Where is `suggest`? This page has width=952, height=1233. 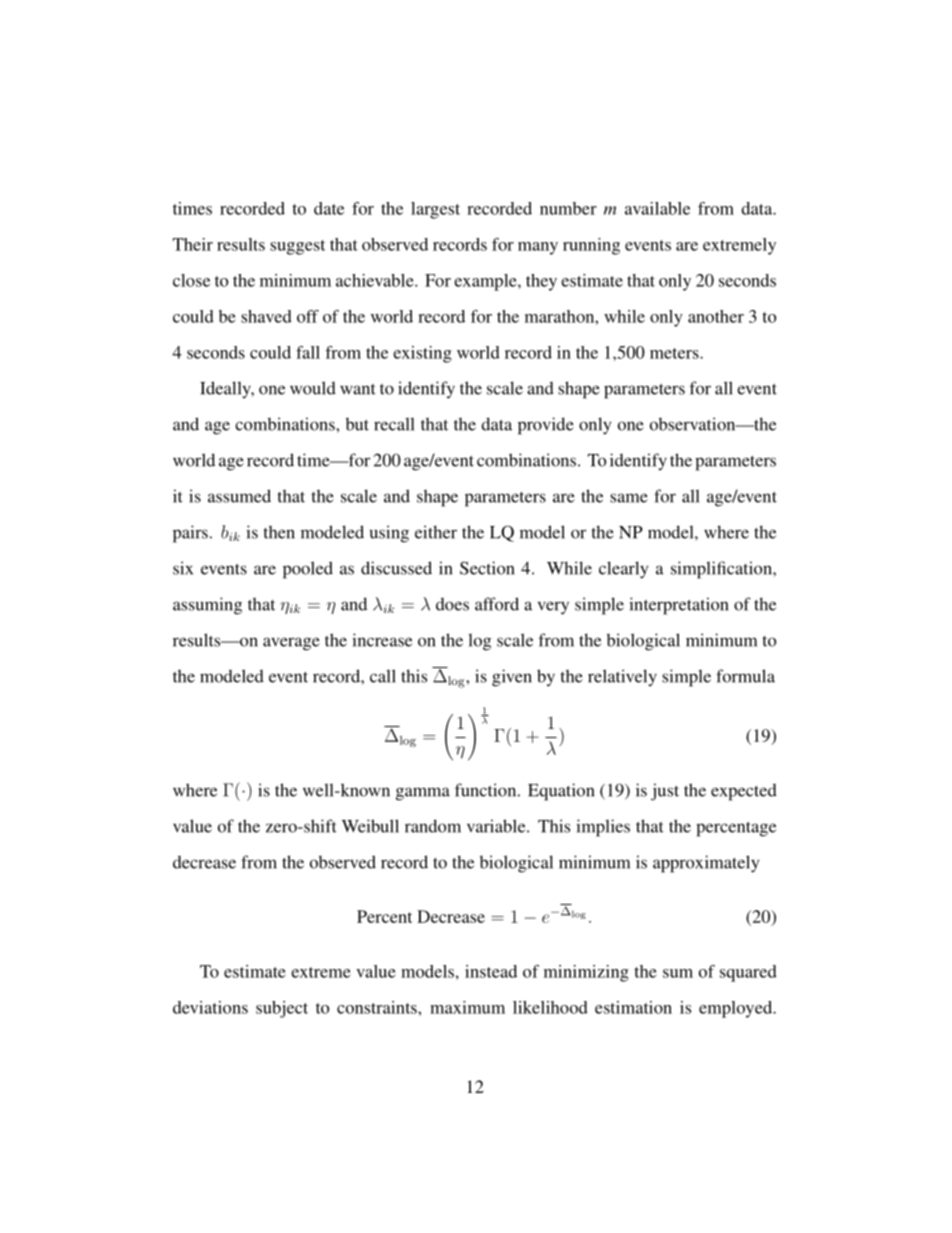 suggest is located at coordinates (297, 247).
